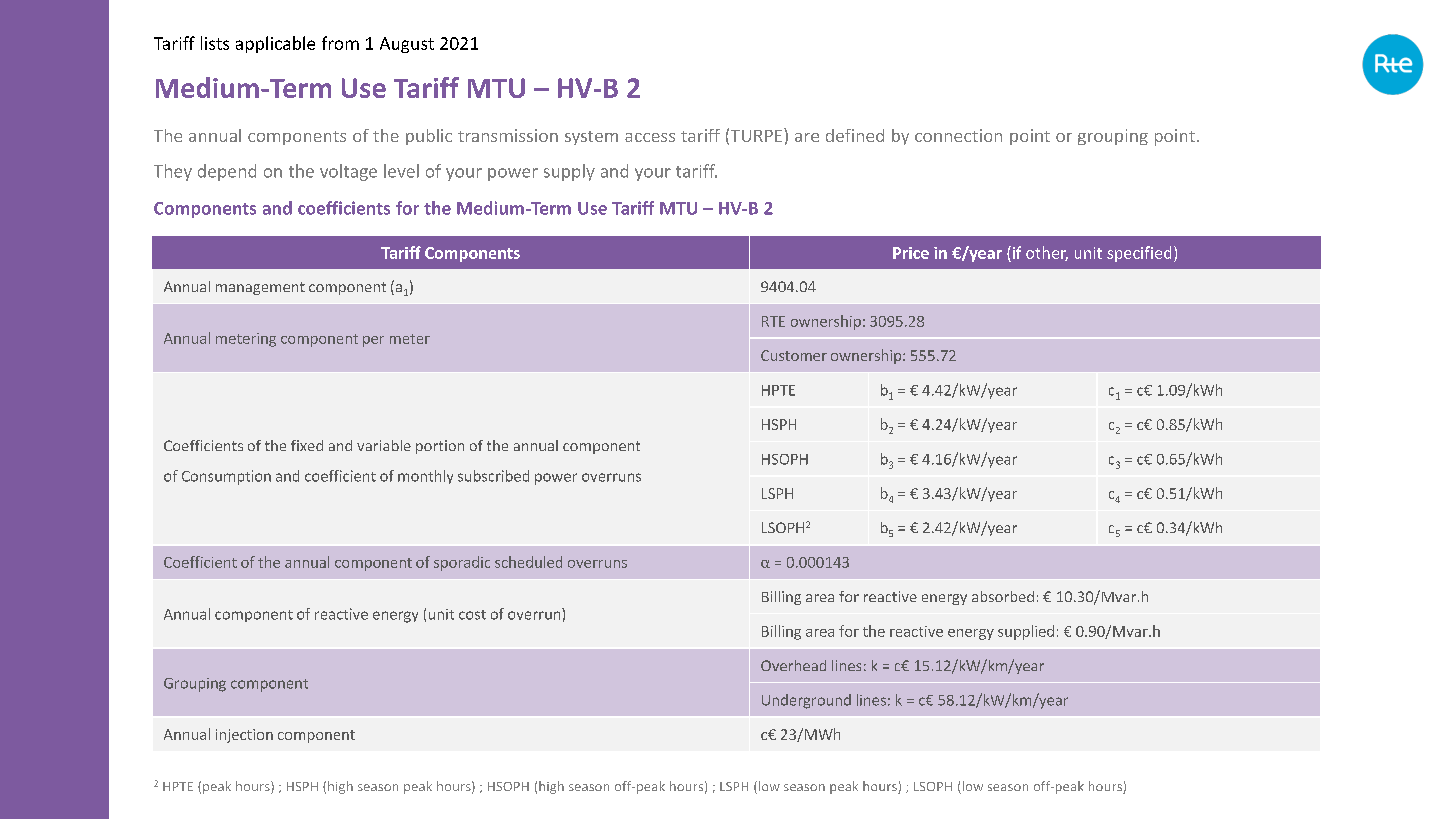 The width and height of the page is (1456, 819). Describe the element at coordinates (493, 476) in the page. I see `subscribed` at that location.
